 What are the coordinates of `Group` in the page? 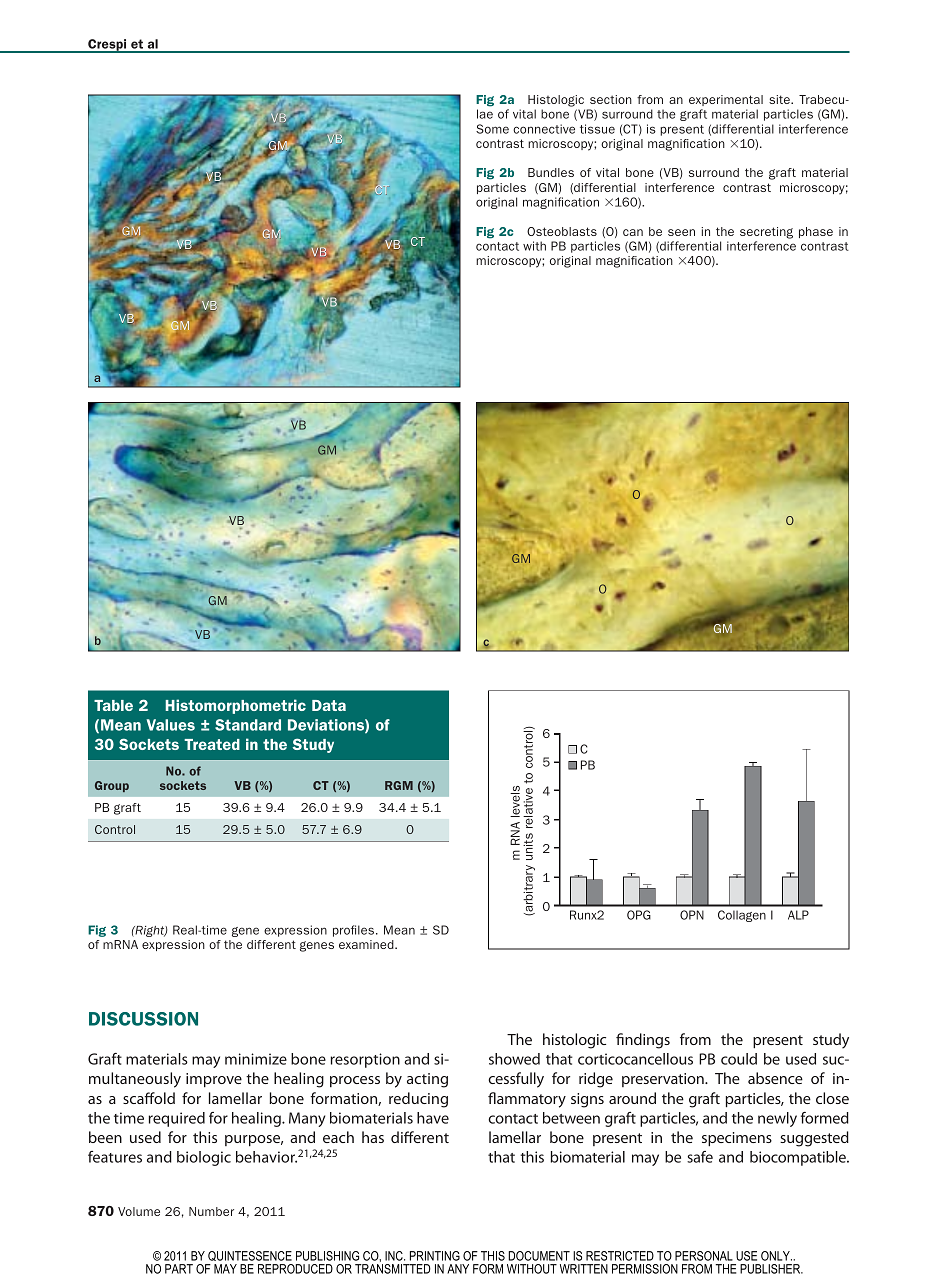 It's located at (112, 786).
